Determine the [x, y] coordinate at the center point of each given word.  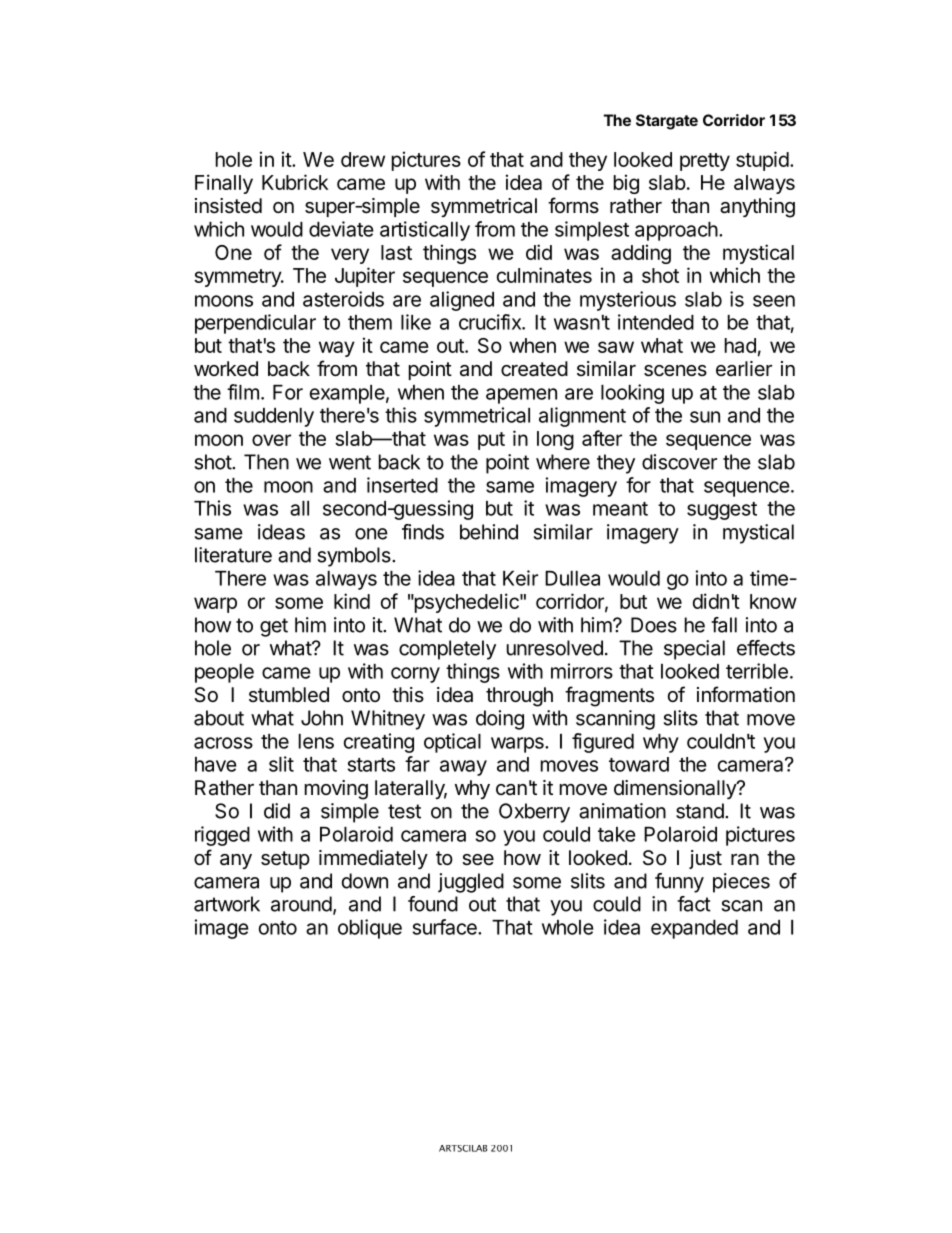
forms [573, 205]
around [301, 904]
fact [694, 904]
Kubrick [295, 182]
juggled [471, 883]
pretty [705, 162]
